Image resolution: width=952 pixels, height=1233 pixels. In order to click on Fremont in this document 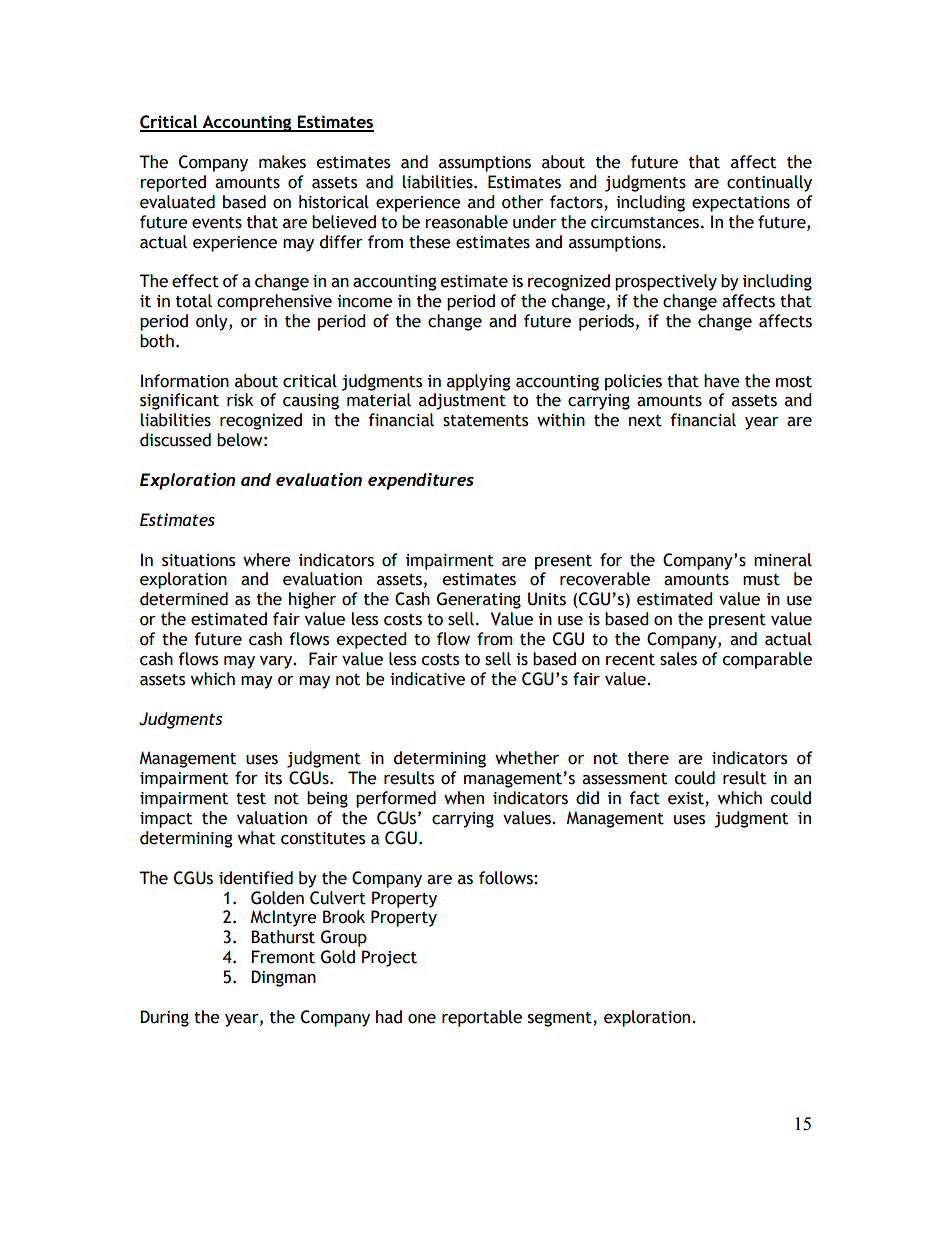, I will do `click(283, 957)`.
